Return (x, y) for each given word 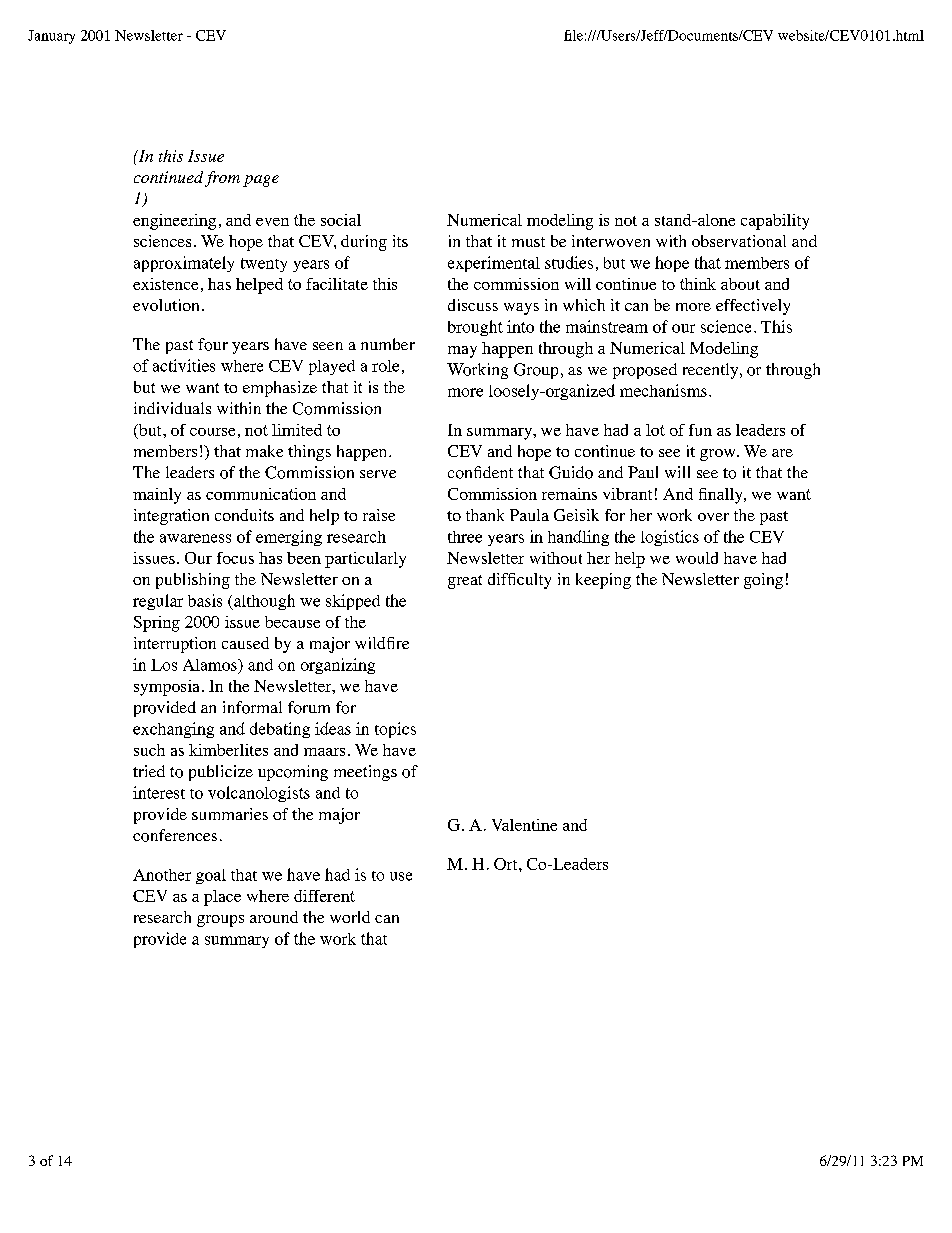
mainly (157, 496)
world (350, 917)
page (261, 181)
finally (722, 496)
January (51, 37)
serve (378, 474)
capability (775, 222)
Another (162, 875)
